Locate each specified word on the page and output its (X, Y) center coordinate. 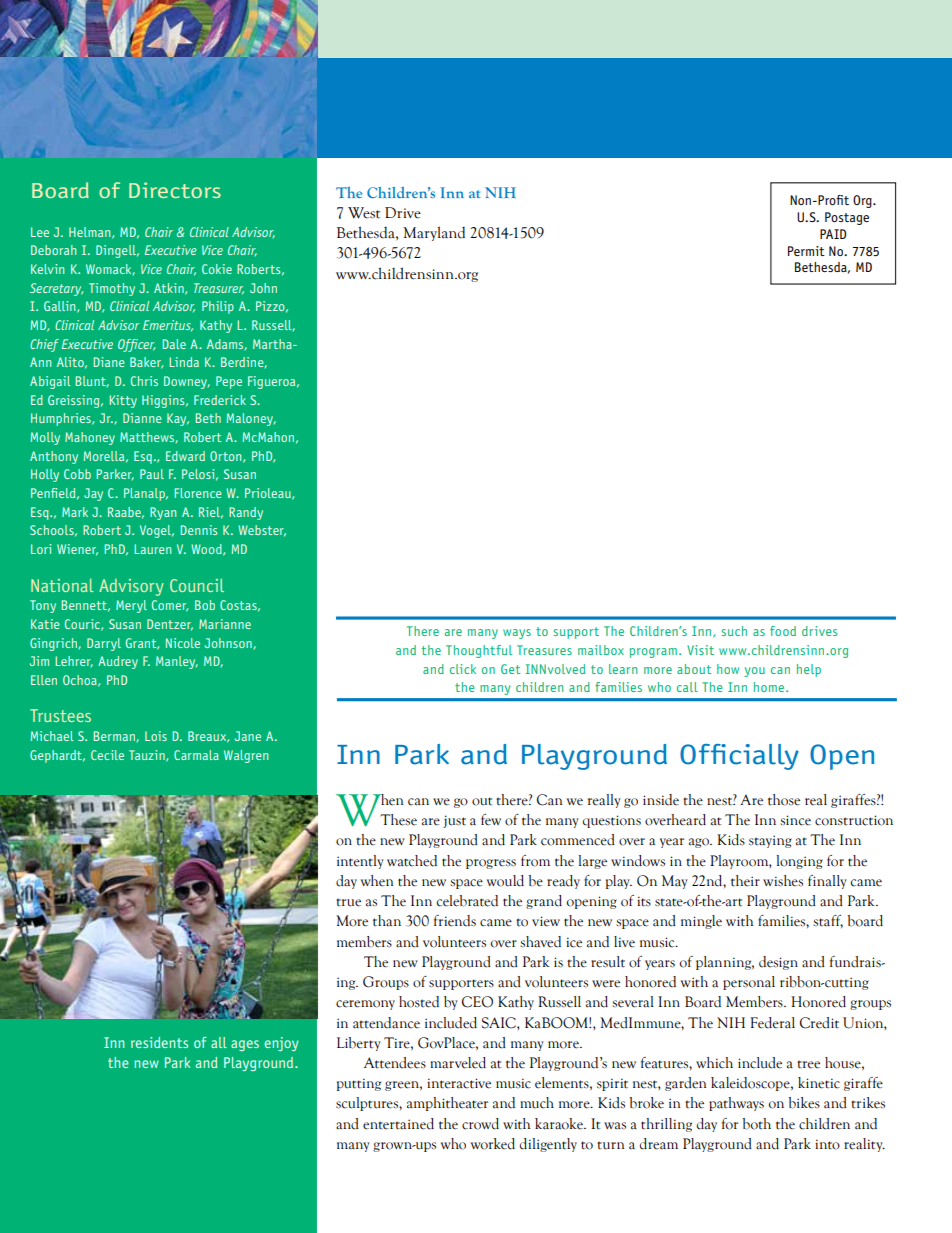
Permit (806, 251)
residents (159, 1042)
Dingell (117, 251)
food (783, 631)
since (795, 820)
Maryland (434, 233)
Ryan (163, 513)
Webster (262, 531)
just (454, 821)
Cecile (107, 755)
